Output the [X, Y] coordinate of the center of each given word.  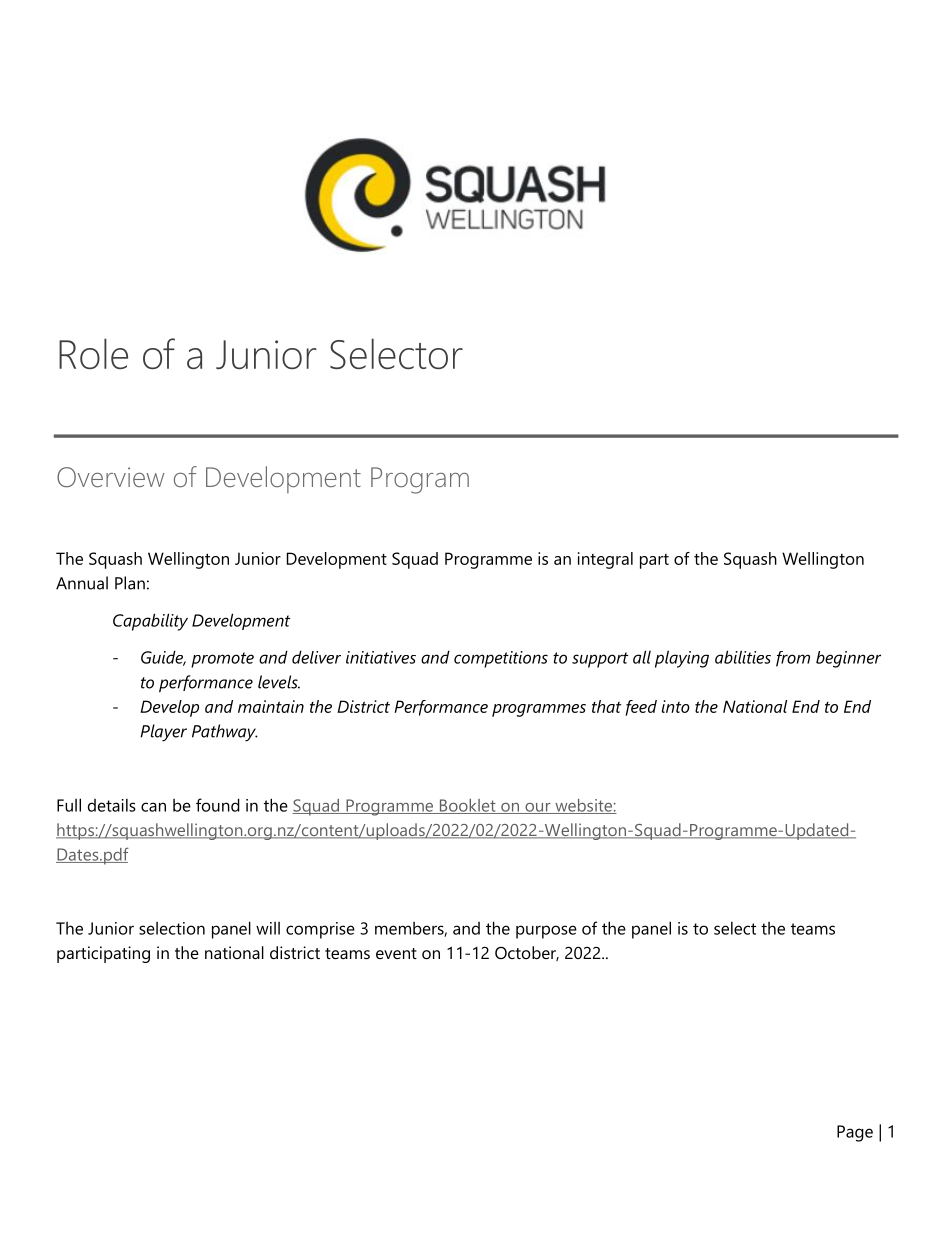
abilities [743, 657]
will [268, 928]
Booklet [467, 806]
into [676, 706]
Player [163, 733]
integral [605, 560]
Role [93, 353]
